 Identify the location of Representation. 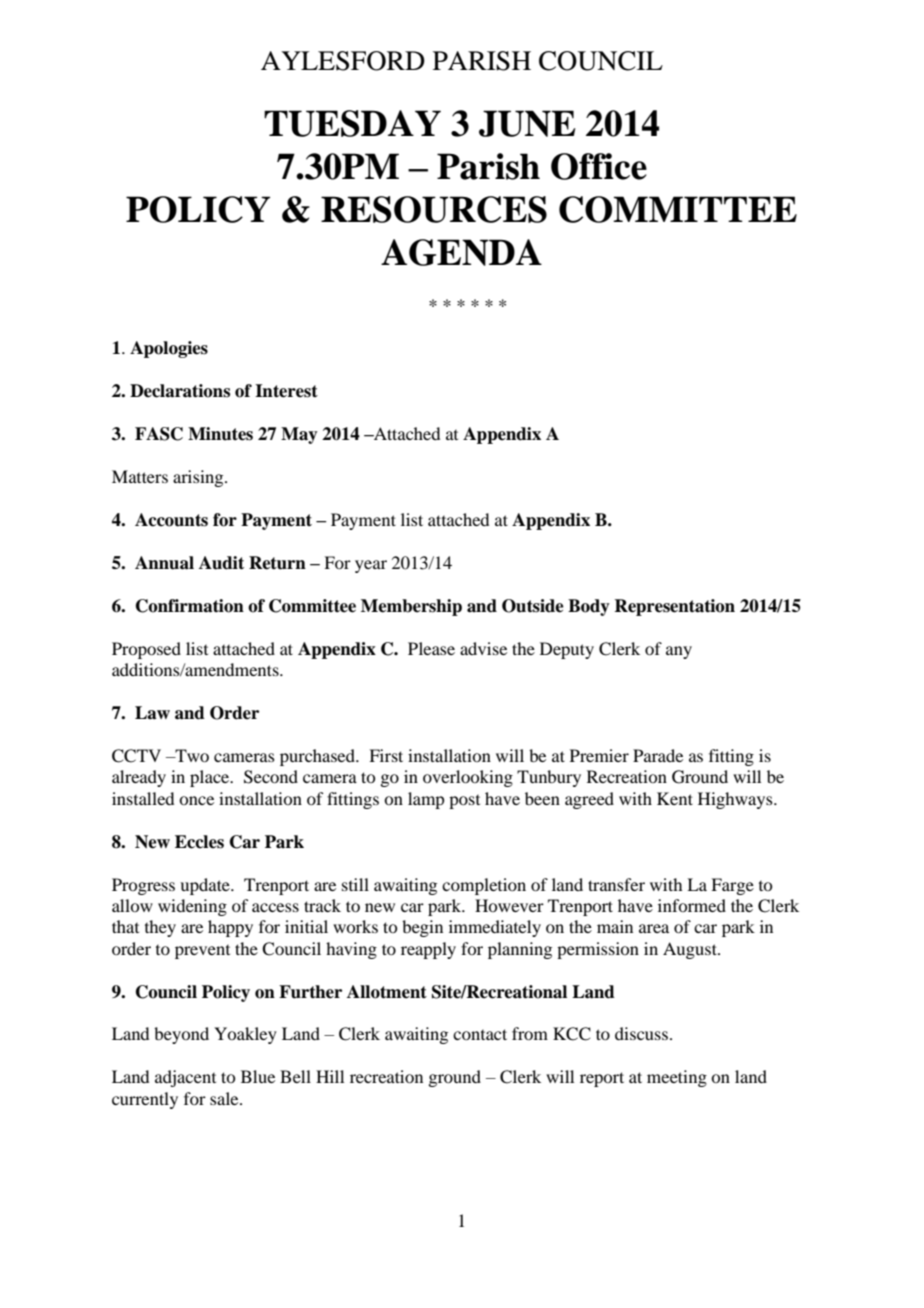
(674, 607).
